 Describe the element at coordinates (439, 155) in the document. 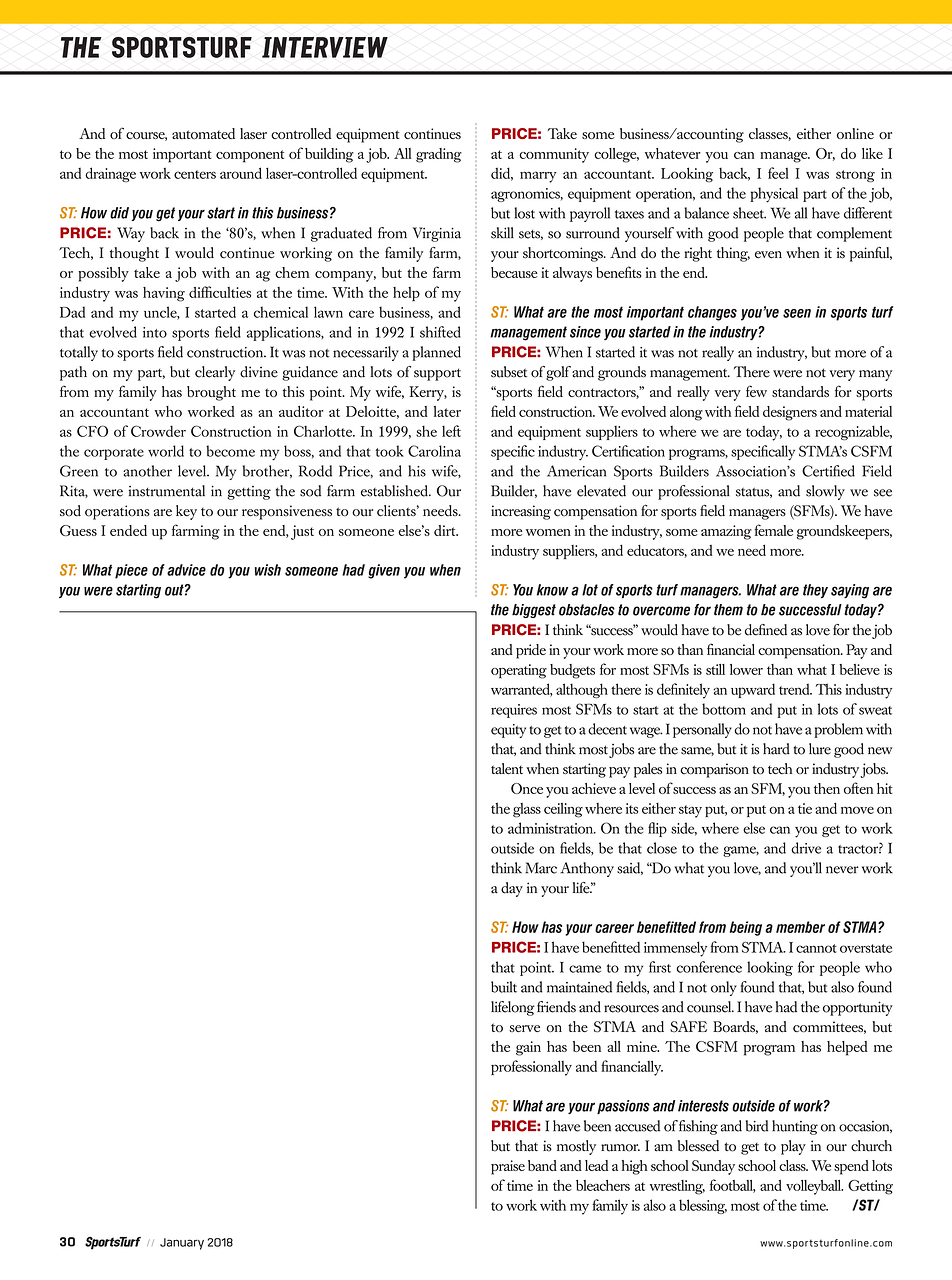

I see `grading` at that location.
